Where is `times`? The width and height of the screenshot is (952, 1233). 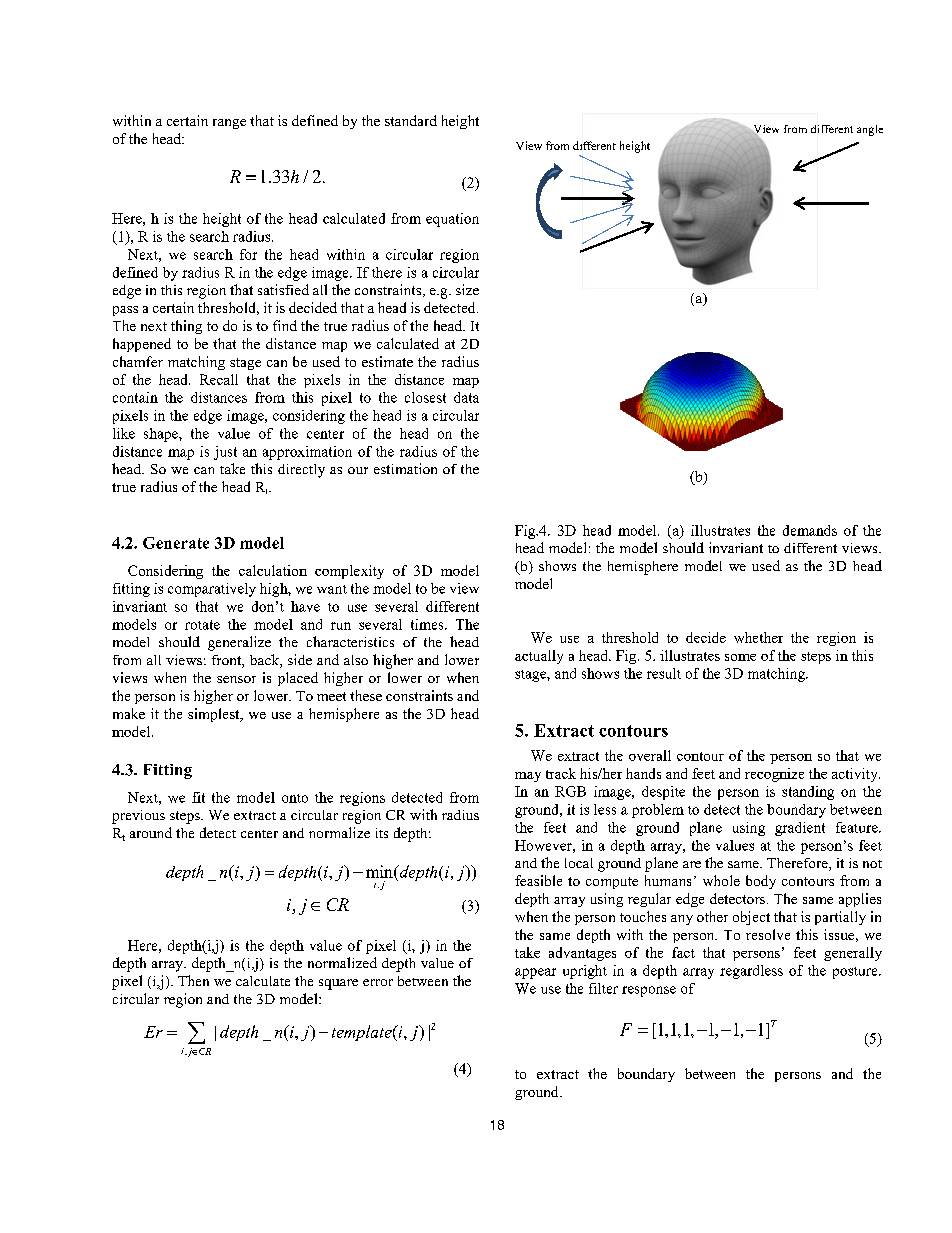 times is located at coordinates (428, 624).
